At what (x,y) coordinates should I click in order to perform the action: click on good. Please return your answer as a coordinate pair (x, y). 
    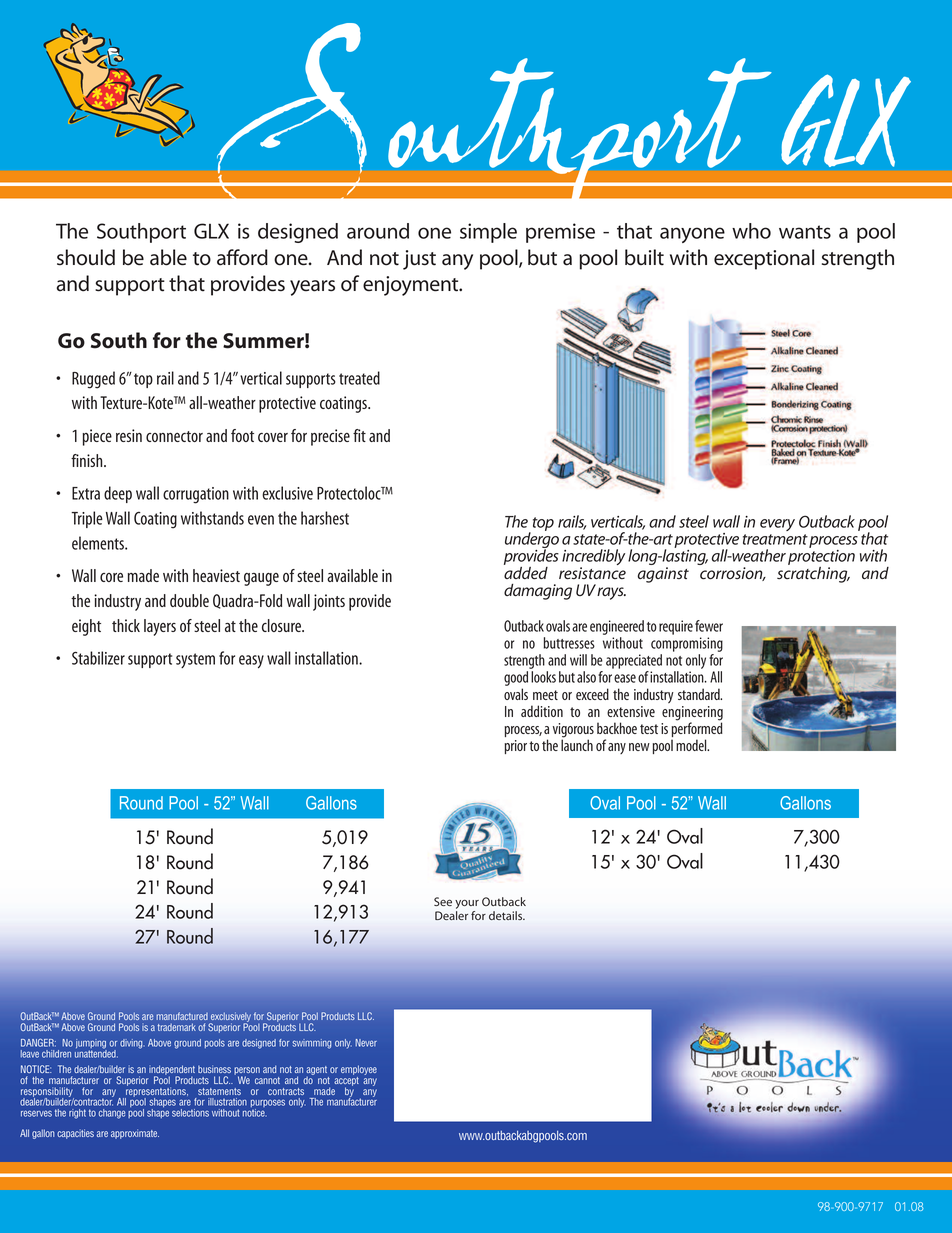
    Looking at the image, I should click on (516, 680).
